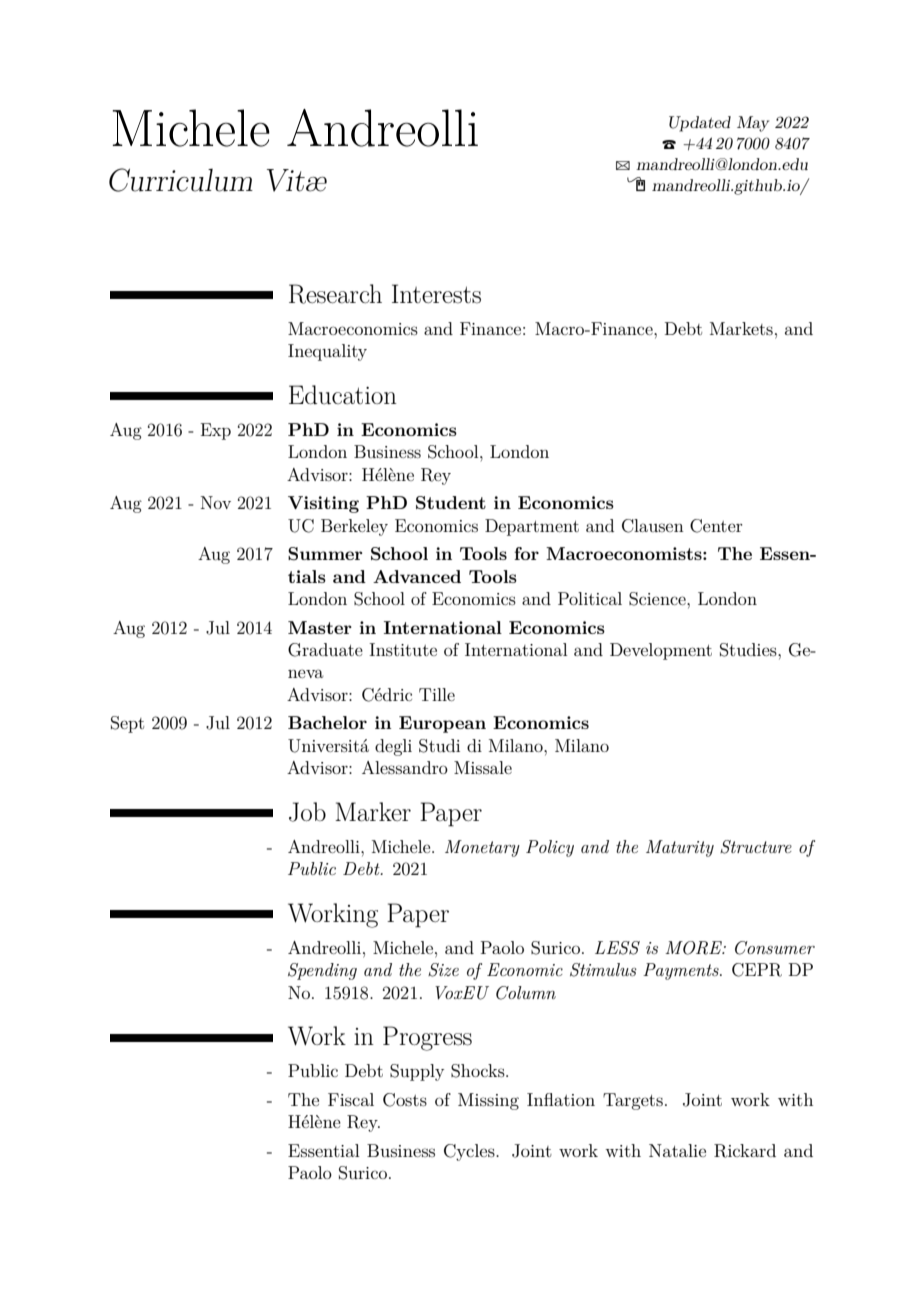  Describe the element at coordinates (436, 294) in the page. I see `Interests` at that location.
